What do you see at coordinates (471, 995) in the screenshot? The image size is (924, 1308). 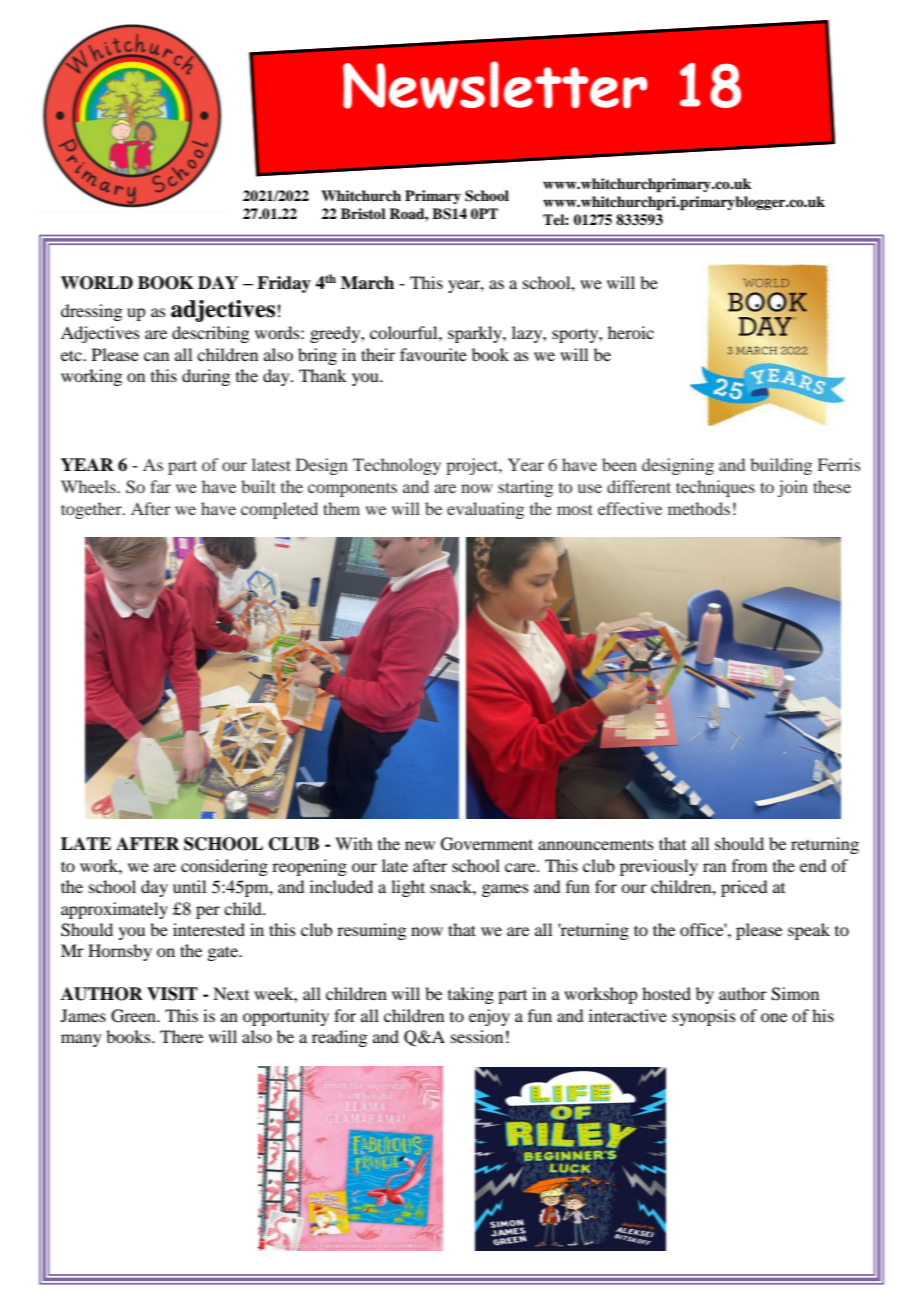 I see `taking` at bounding box center [471, 995].
